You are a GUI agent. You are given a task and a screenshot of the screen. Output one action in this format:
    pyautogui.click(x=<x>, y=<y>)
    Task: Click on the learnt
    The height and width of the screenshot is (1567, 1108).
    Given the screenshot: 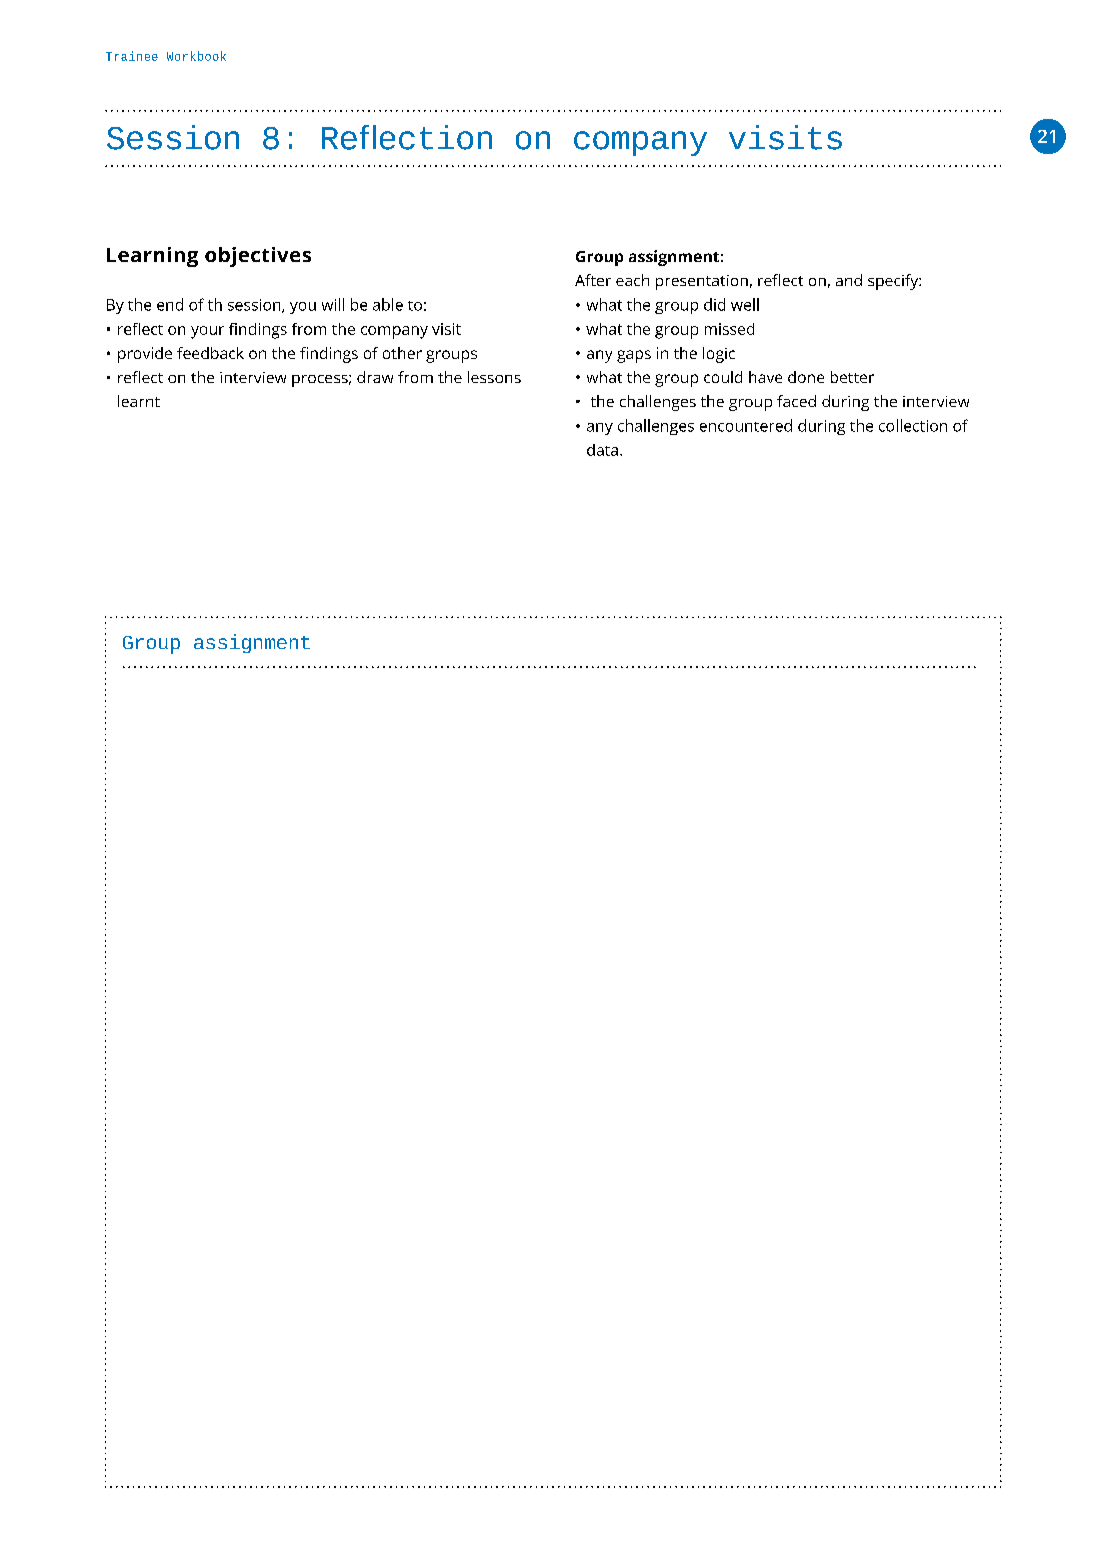 What is the action you would take?
    pyautogui.click(x=139, y=401)
